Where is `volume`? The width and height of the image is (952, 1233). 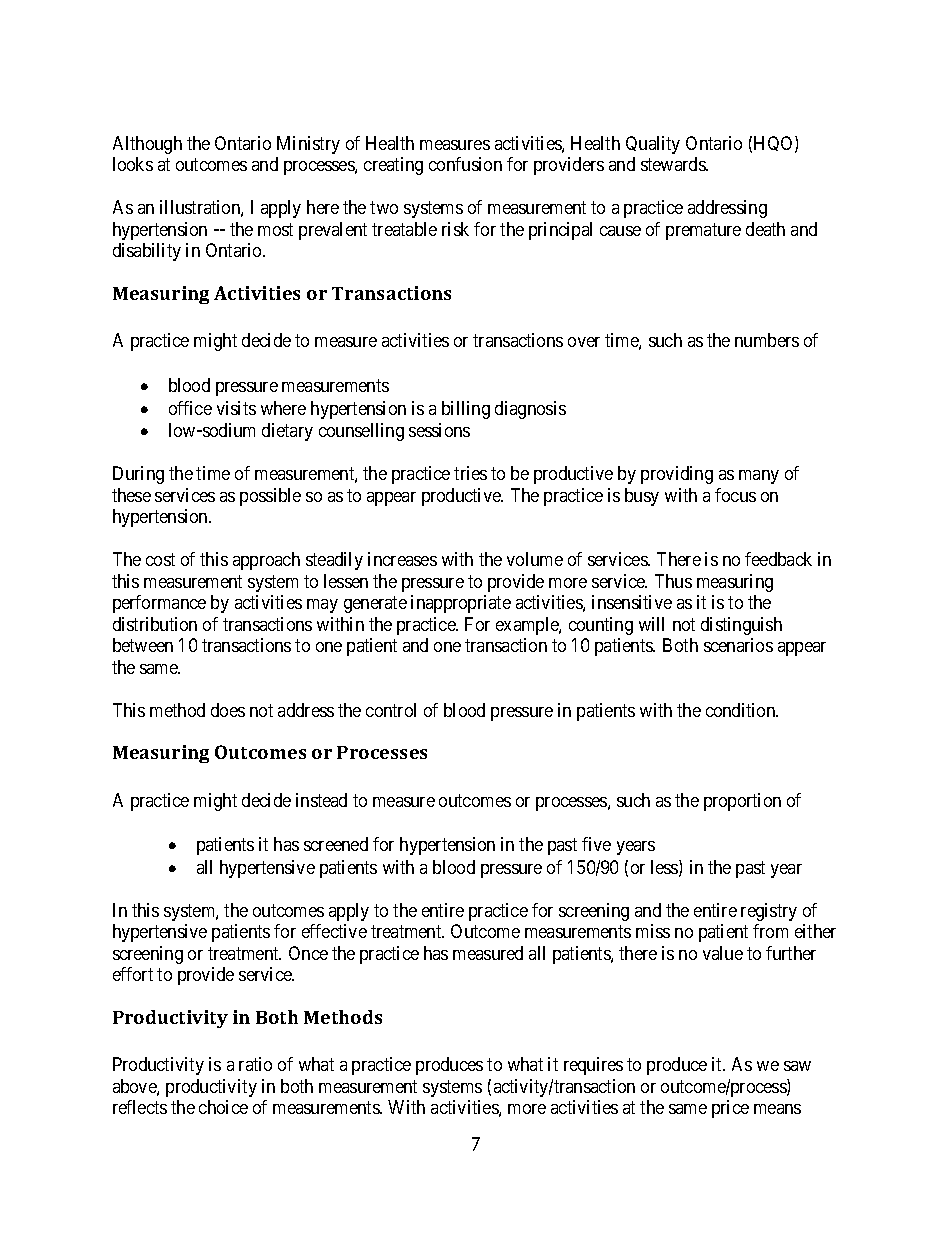
volume is located at coordinates (535, 559).
